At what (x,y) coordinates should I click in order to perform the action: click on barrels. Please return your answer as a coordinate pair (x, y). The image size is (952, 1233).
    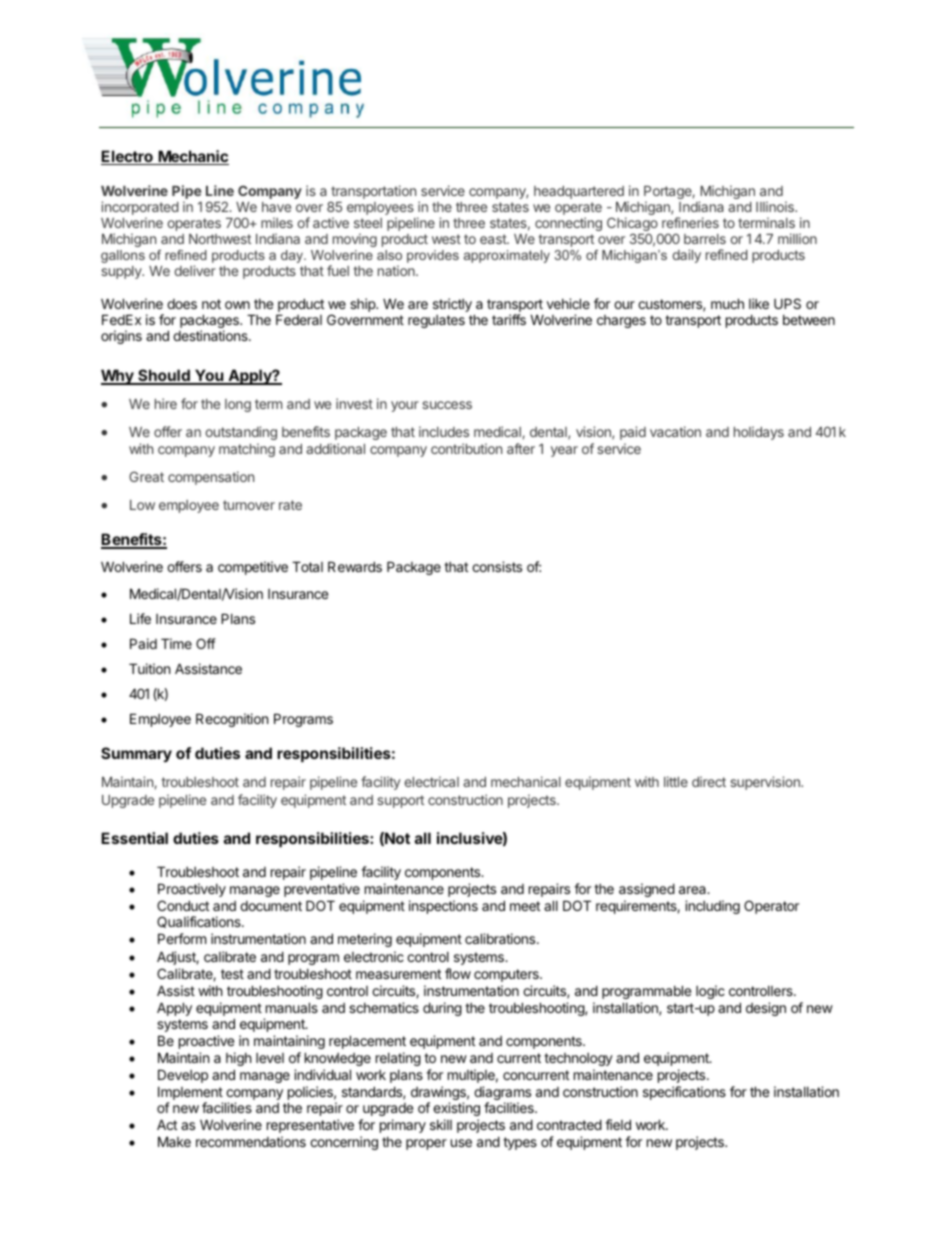
    Looking at the image, I should click on (705, 239).
